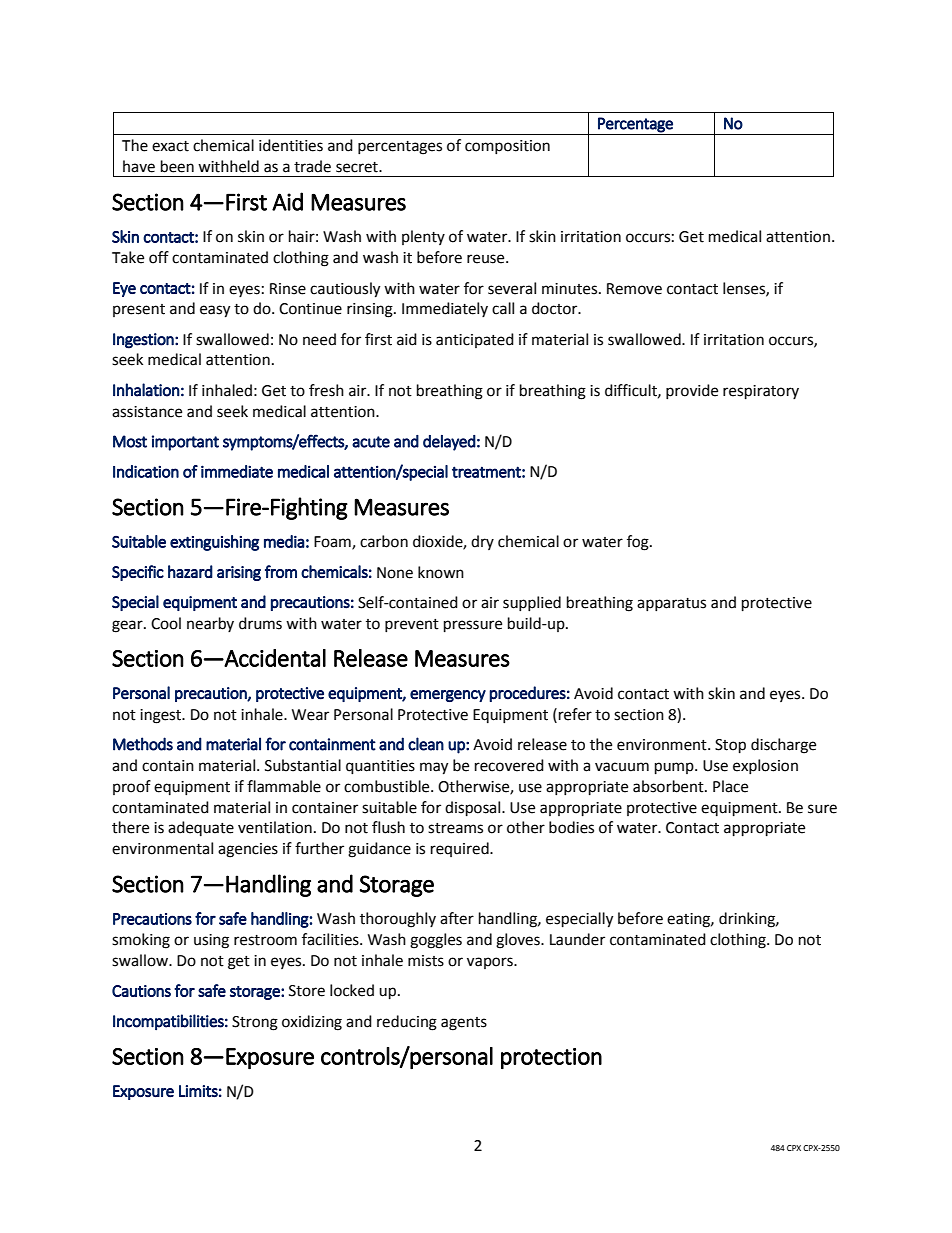 The height and width of the page is (1233, 952). Describe the element at coordinates (551, 1058) in the page. I see `protection` at that location.
